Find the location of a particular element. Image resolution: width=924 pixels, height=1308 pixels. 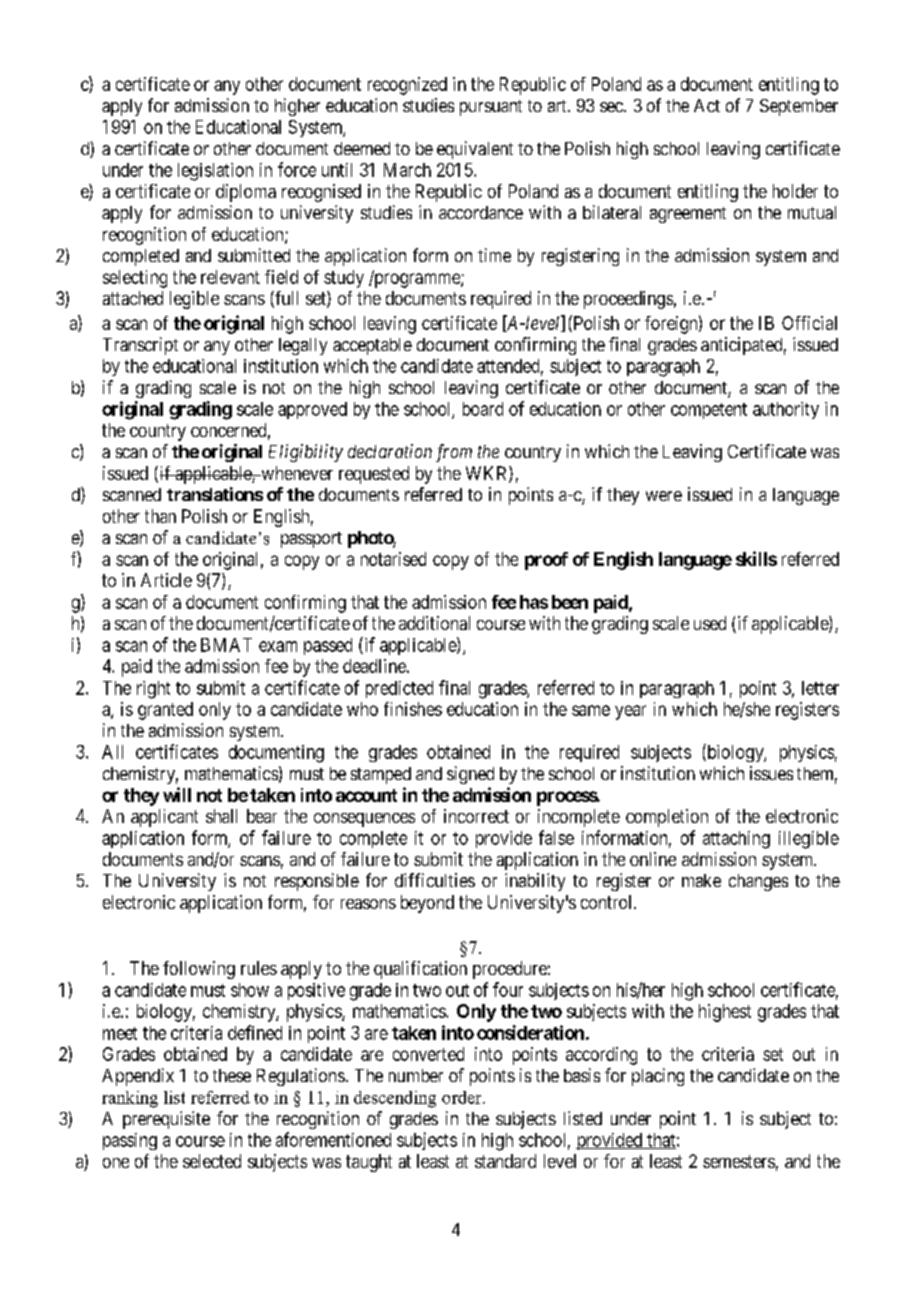

Official is located at coordinates (809, 323).
